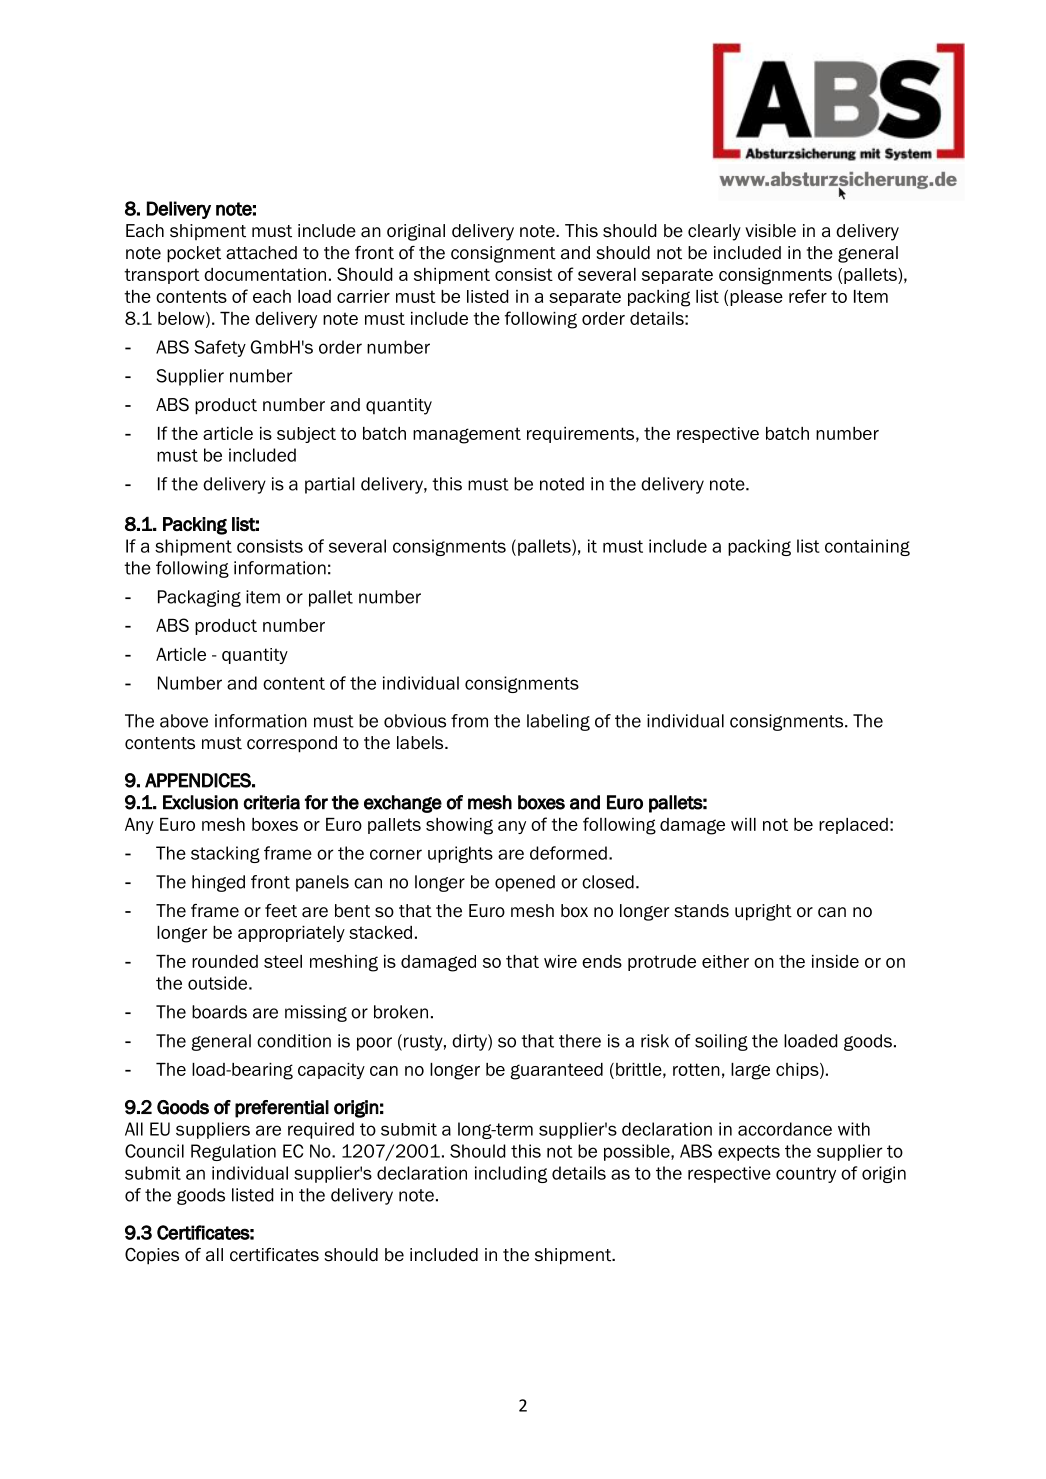 Image resolution: width=1046 pixels, height=1479 pixels. I want to click on attached, so click(261, 253).
